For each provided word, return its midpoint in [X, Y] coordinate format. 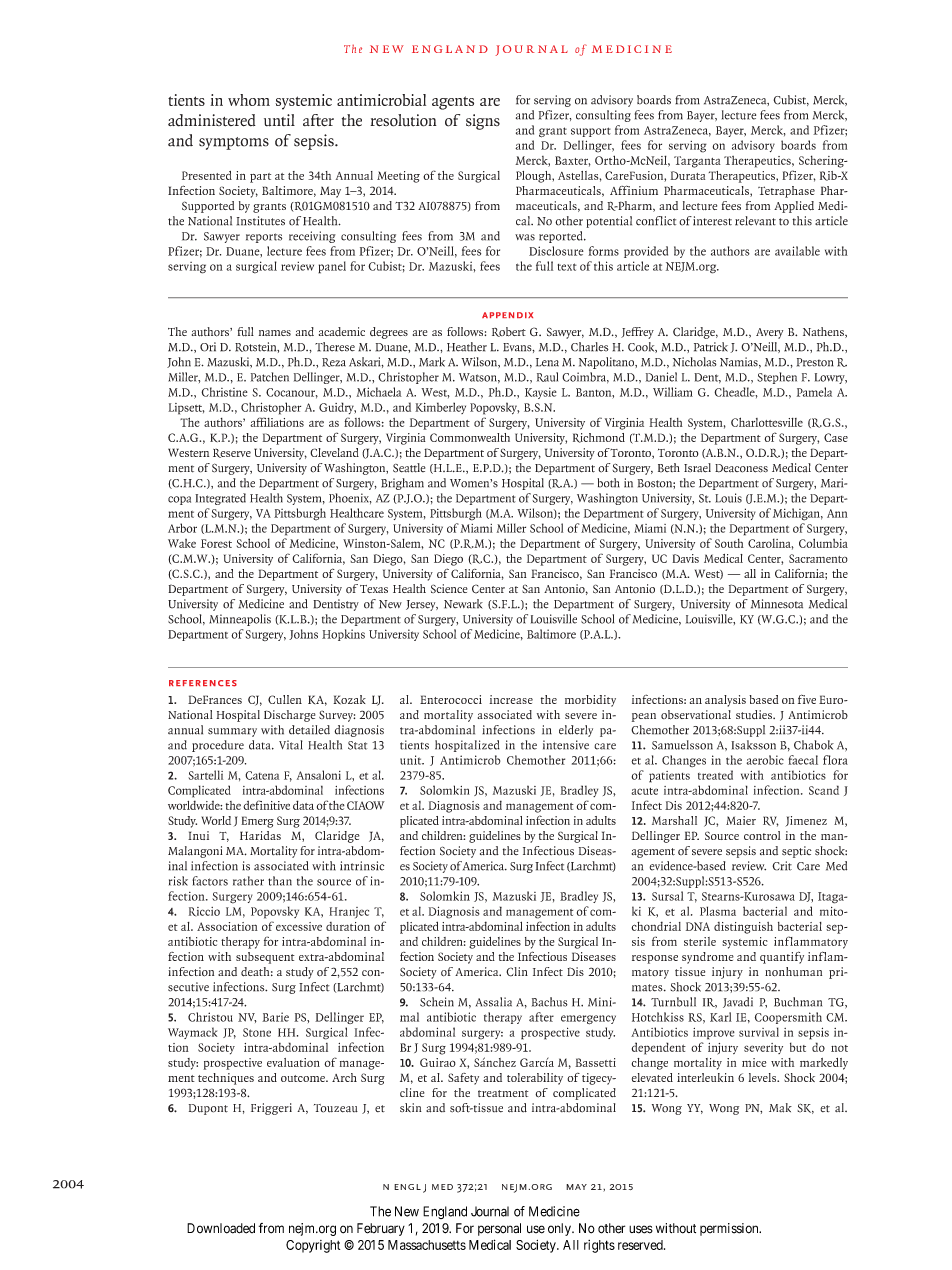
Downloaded [221, 1228]
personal [499, 1229]
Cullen [285, 699]
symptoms [234, 143]
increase [511, 699]
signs [483, 122]
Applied [794, 207]
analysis [725, 701]
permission [730, 1229]
